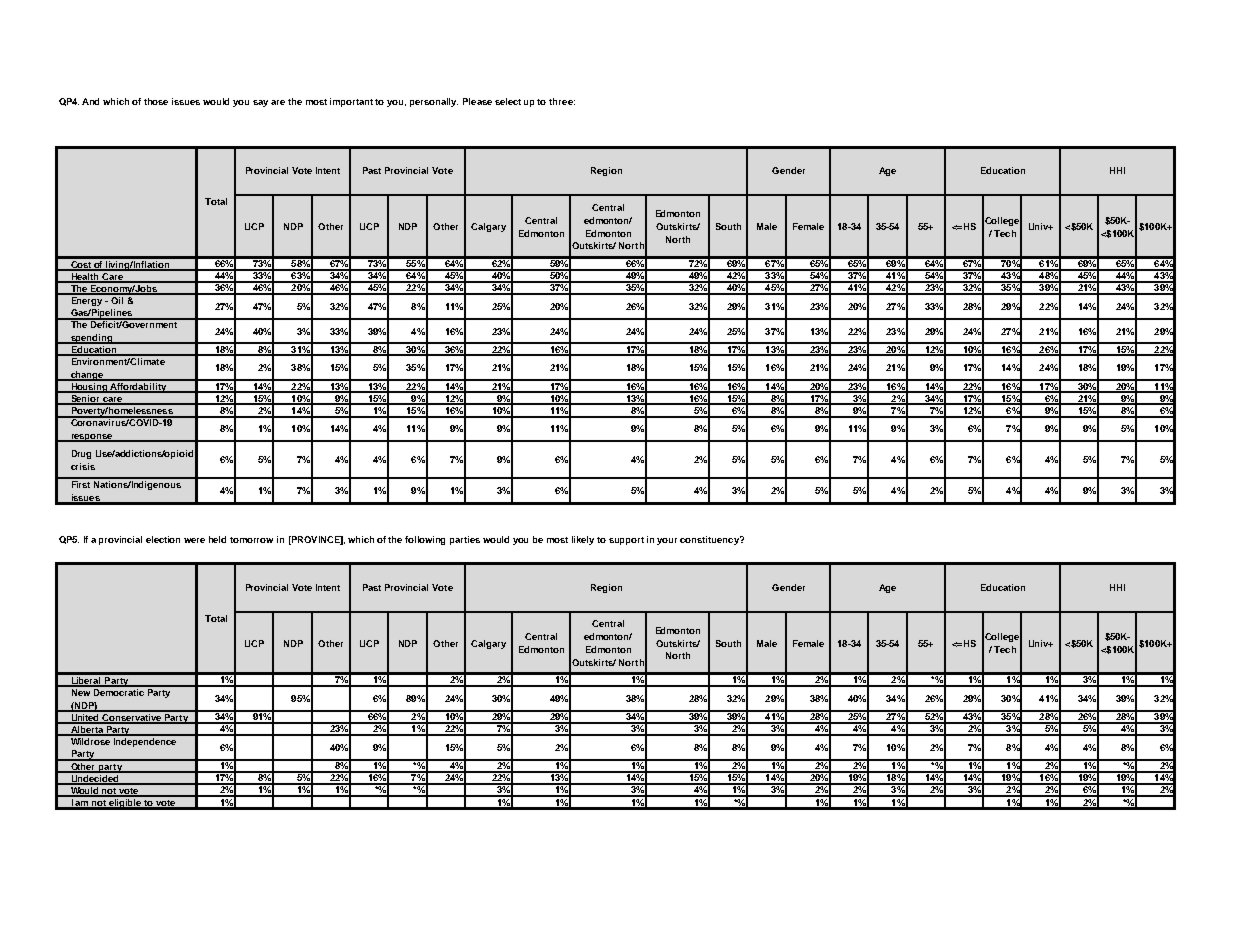  I want to click on following, so click(425, 540).
